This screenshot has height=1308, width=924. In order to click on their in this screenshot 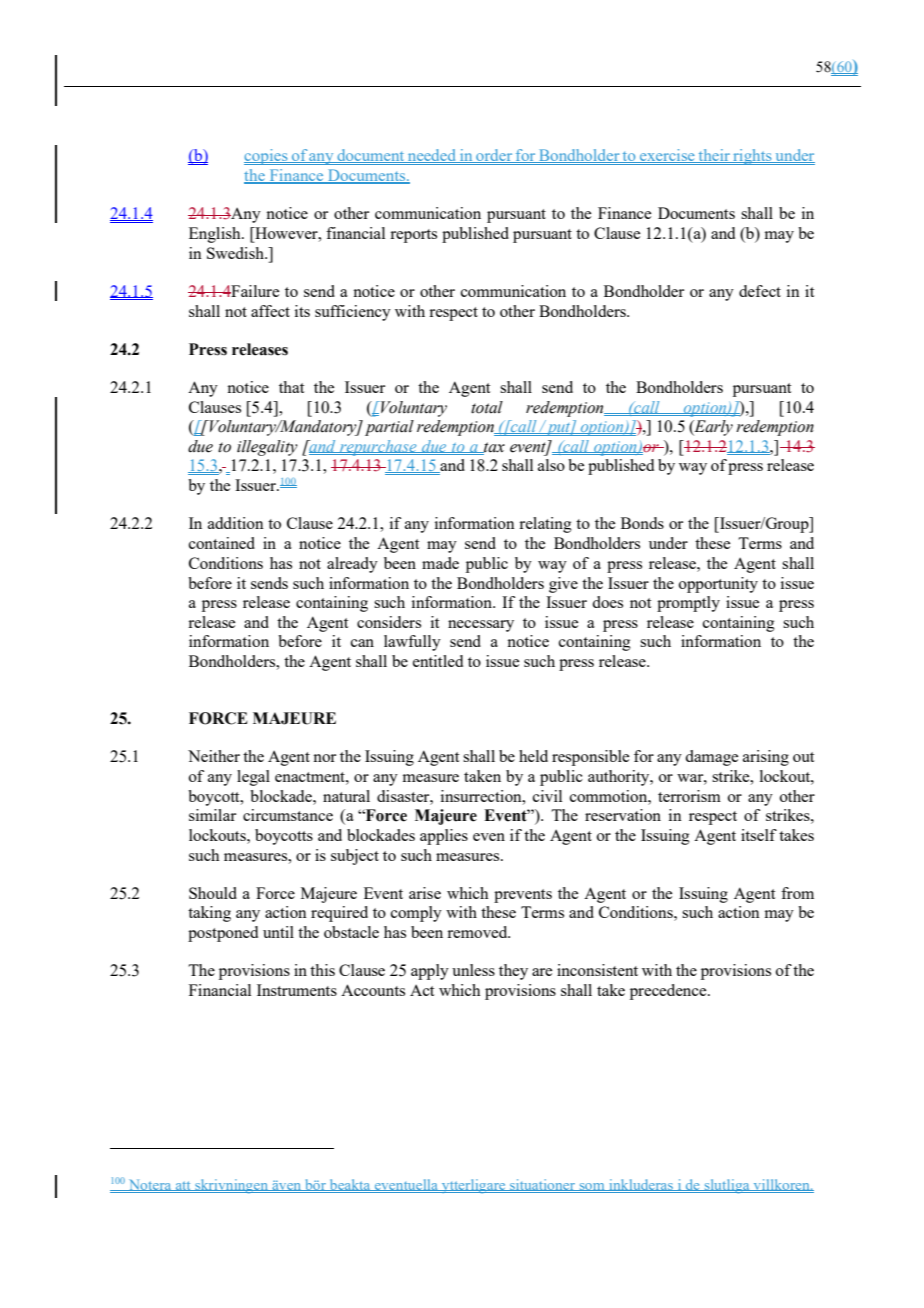, I will do `click(714, 156)`.
